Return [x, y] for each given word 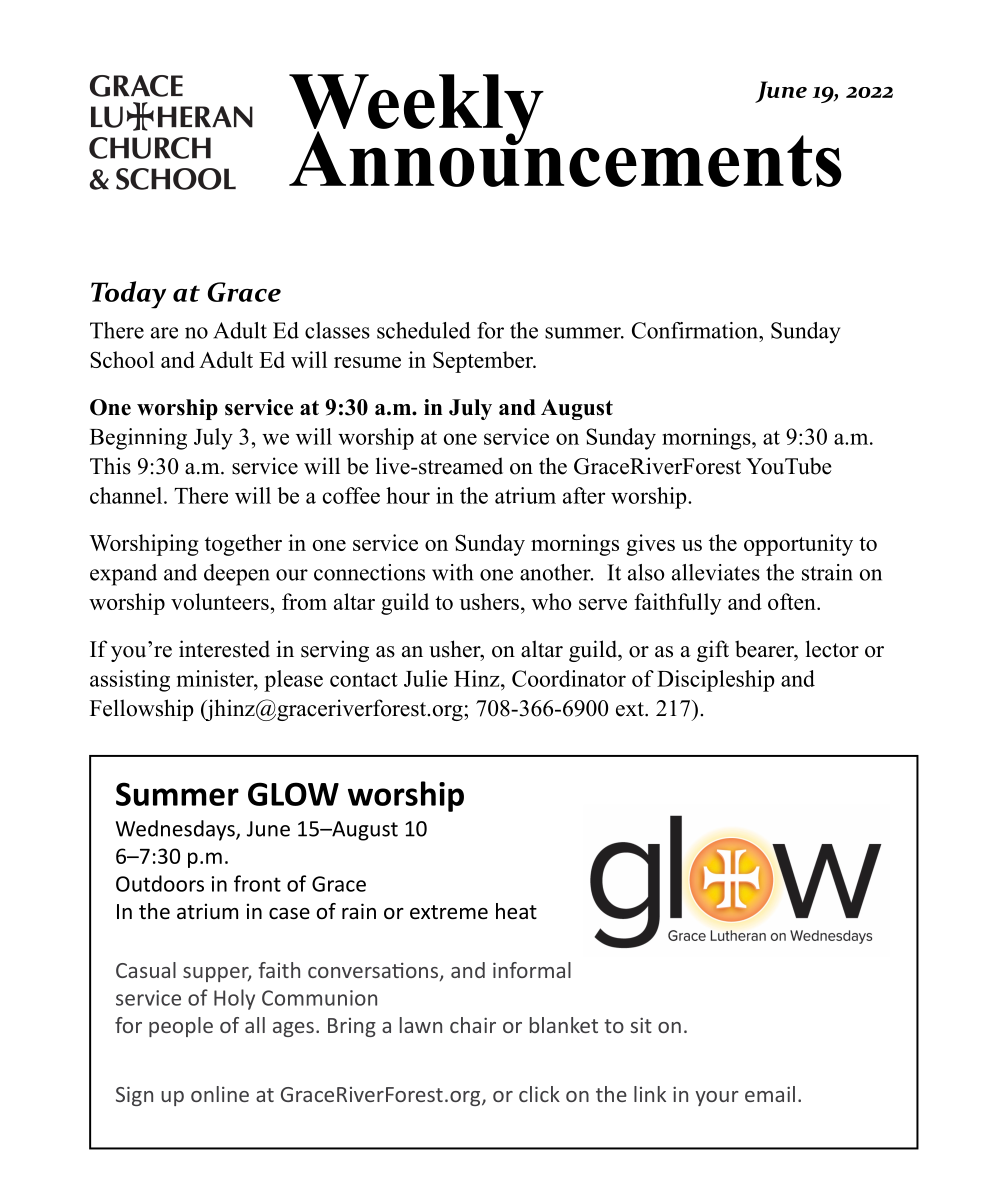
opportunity [798, 545]
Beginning [138, 439]
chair [473, 1025]
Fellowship [142, 710]
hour [408, 495]
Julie [426, 678]
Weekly [416, 111]
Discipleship [716, 681]
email [770, 1094]
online [220, 1094]
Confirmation [696, 330]
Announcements [565, 158]
